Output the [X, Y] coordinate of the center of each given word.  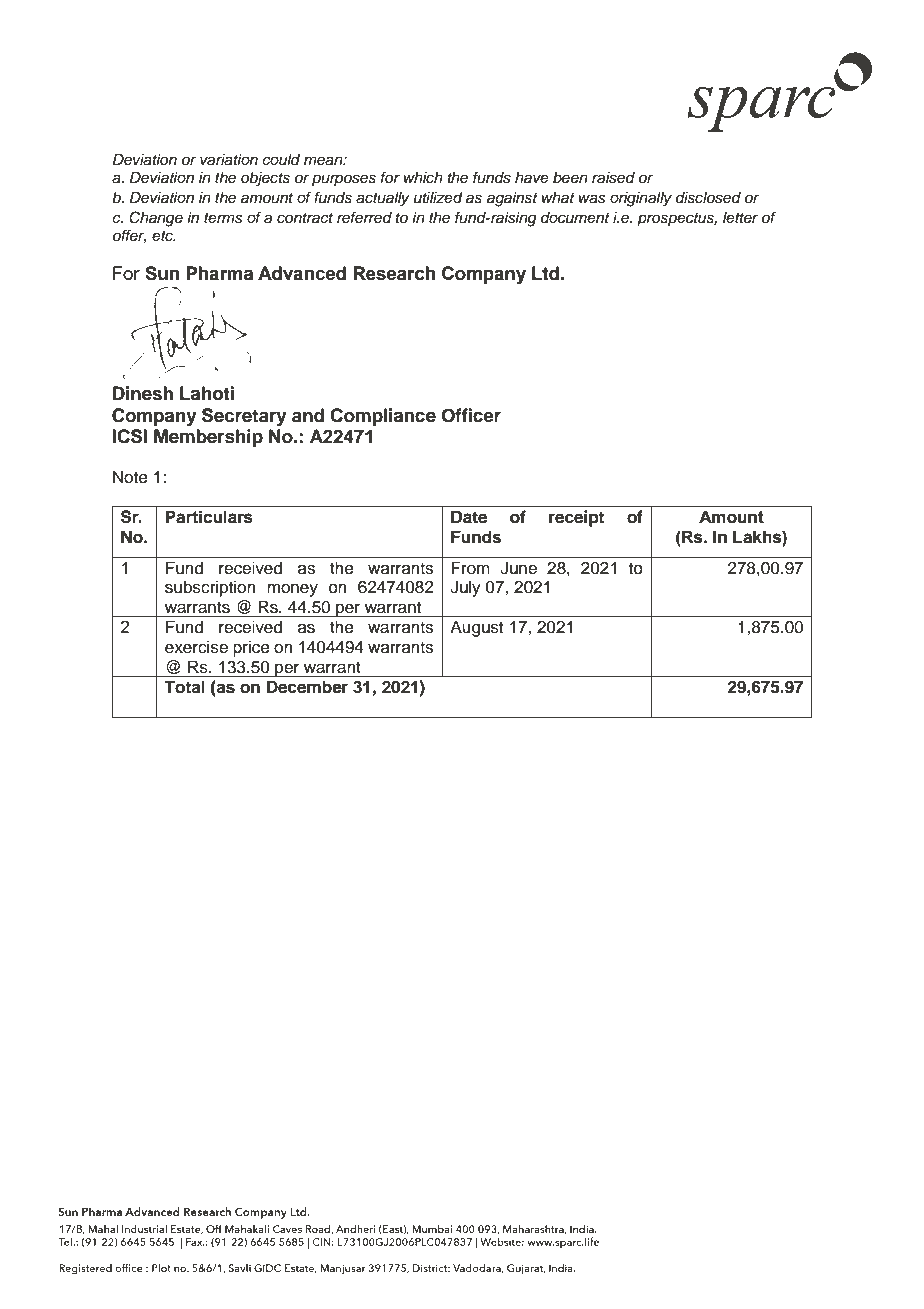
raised [613, 178]
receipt [576, 518]
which [423, 178]
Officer [471, 415]
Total [184, 687]
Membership [208, 438]
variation [229, 160]
